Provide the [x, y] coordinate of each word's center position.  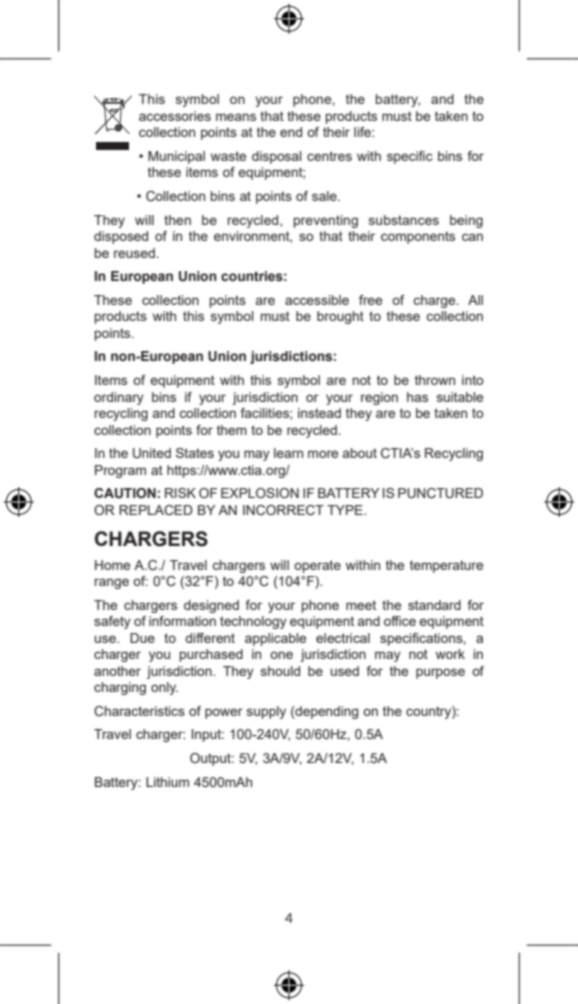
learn [288, 453]
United [152, 453]
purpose [440, 673]
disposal [276, 157]
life [363, 132]
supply [266, 712]
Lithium [167, 782]
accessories [175, 116]
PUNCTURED [440, 493]
